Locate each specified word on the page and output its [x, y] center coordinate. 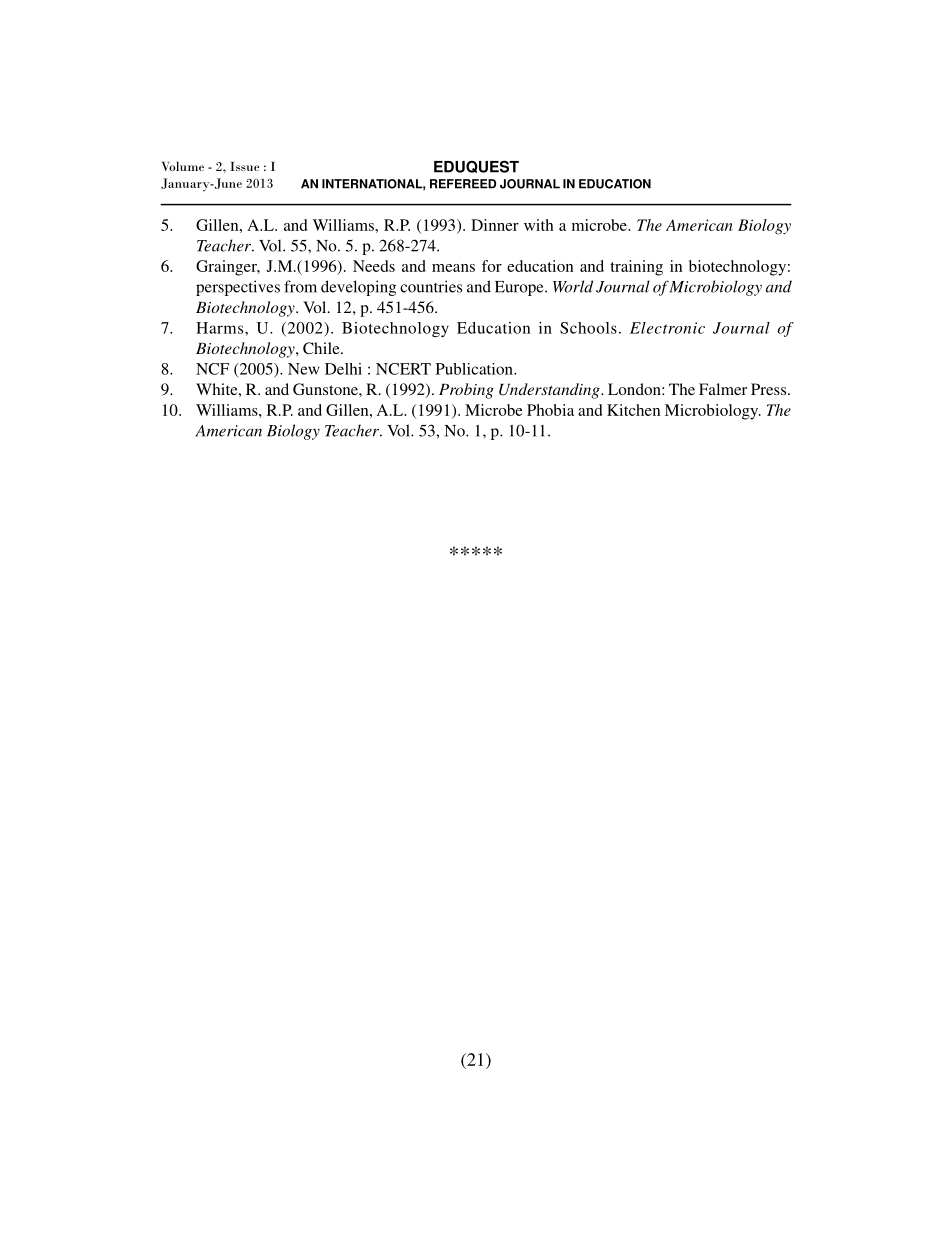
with [538, 225]
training [636, 268]
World [573, 286]
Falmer [723, 389]
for [492, 266]
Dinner [495, 225]
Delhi [343, 369]
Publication [475, 369]
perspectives [238, 288]
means [453, 268]
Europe [520, 288]
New [304, 369]
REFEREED [463, 184]
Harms [221, 328]
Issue [244, 166]
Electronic [667, 328]
